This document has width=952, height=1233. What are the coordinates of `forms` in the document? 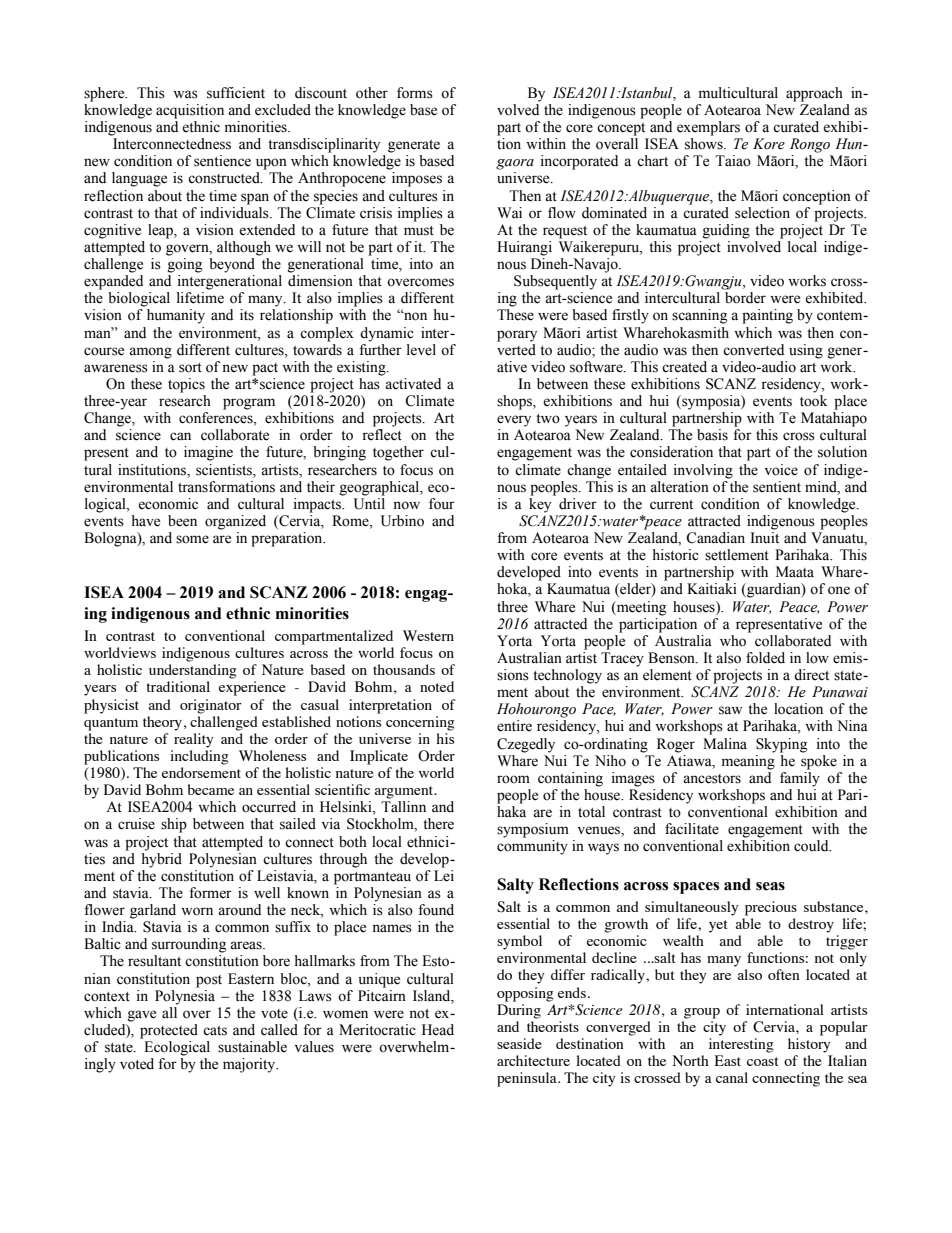 It's located at (415, 93).
